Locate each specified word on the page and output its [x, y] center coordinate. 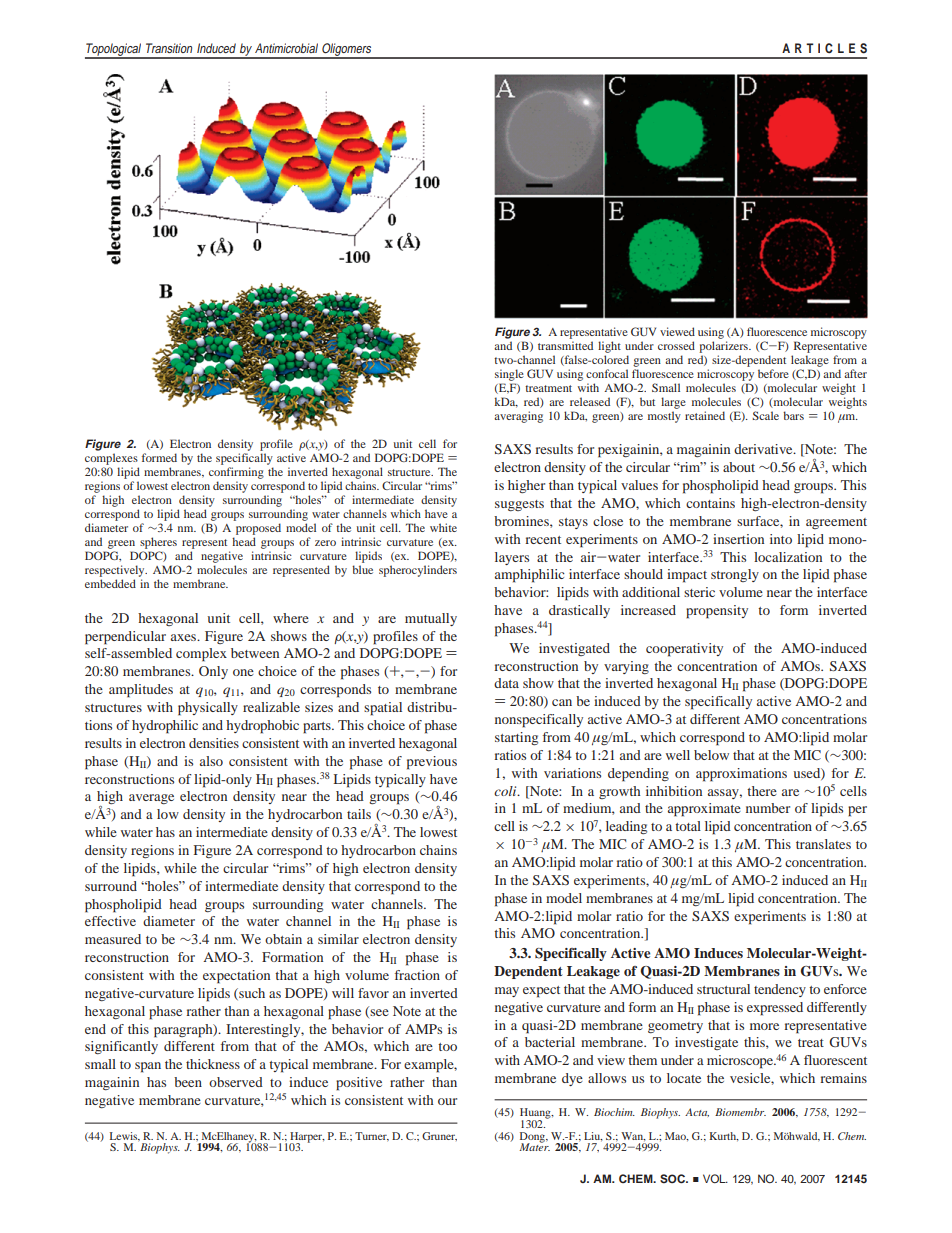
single [509, 375]
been [188, 1082]
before [773, 373]
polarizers [724, 347]
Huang [536, 1114]
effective [110, 921]
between [255, 653]
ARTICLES [824, 48]
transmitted [565, 345]
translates [823, 844]
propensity [717, 612]
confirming [236, 473]
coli [506, 791]
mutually [431, 619]
